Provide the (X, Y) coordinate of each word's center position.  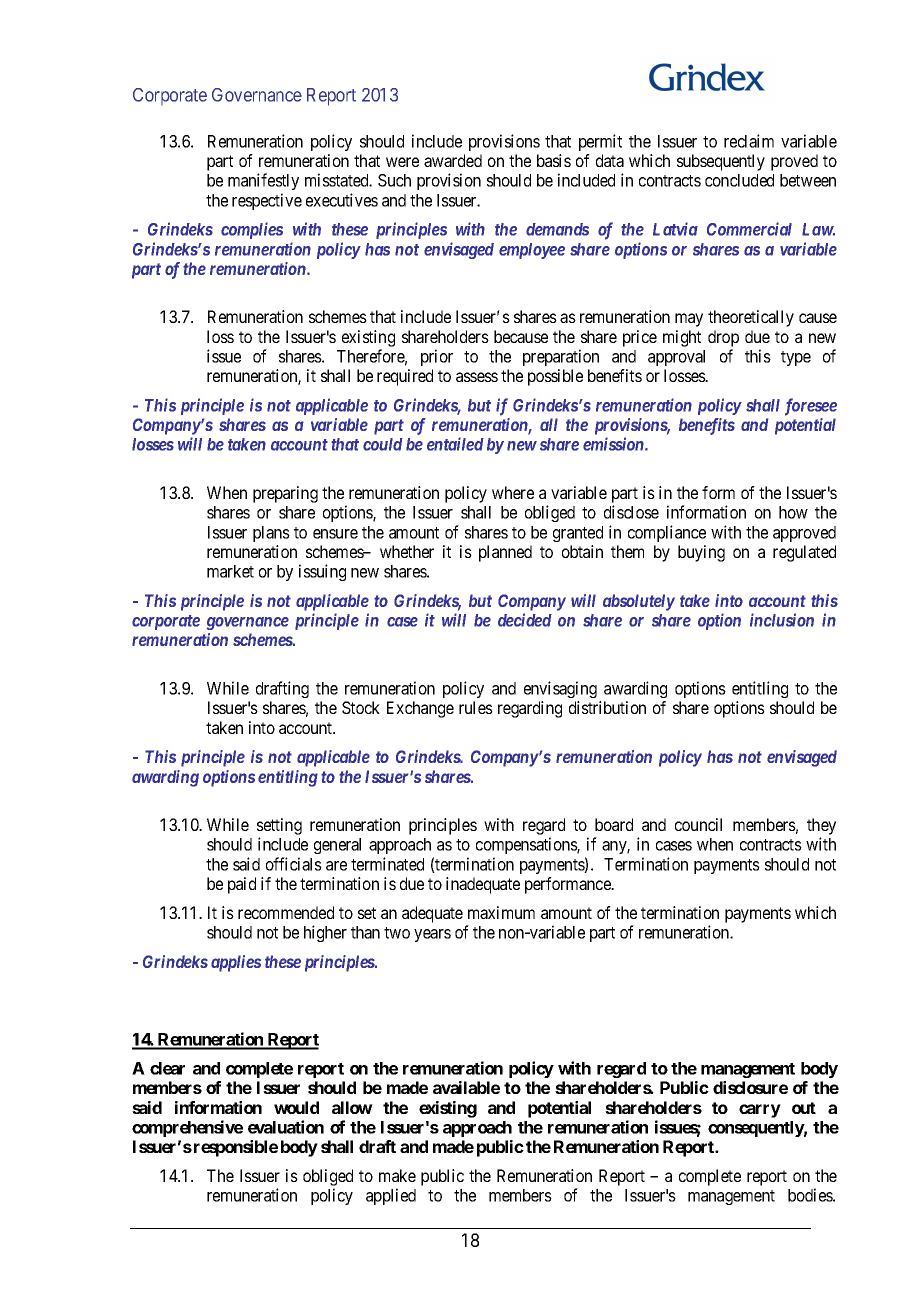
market (230, 571)
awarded (453, 160)
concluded (739, 180)
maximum (501, 912)
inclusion (782, 620)
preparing (285, 494)
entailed (455, 444)
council (698, 824)
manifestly (263, 181)
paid (242, 885)
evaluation (286, 1127)
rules (476, 707)
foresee (811, 407)
